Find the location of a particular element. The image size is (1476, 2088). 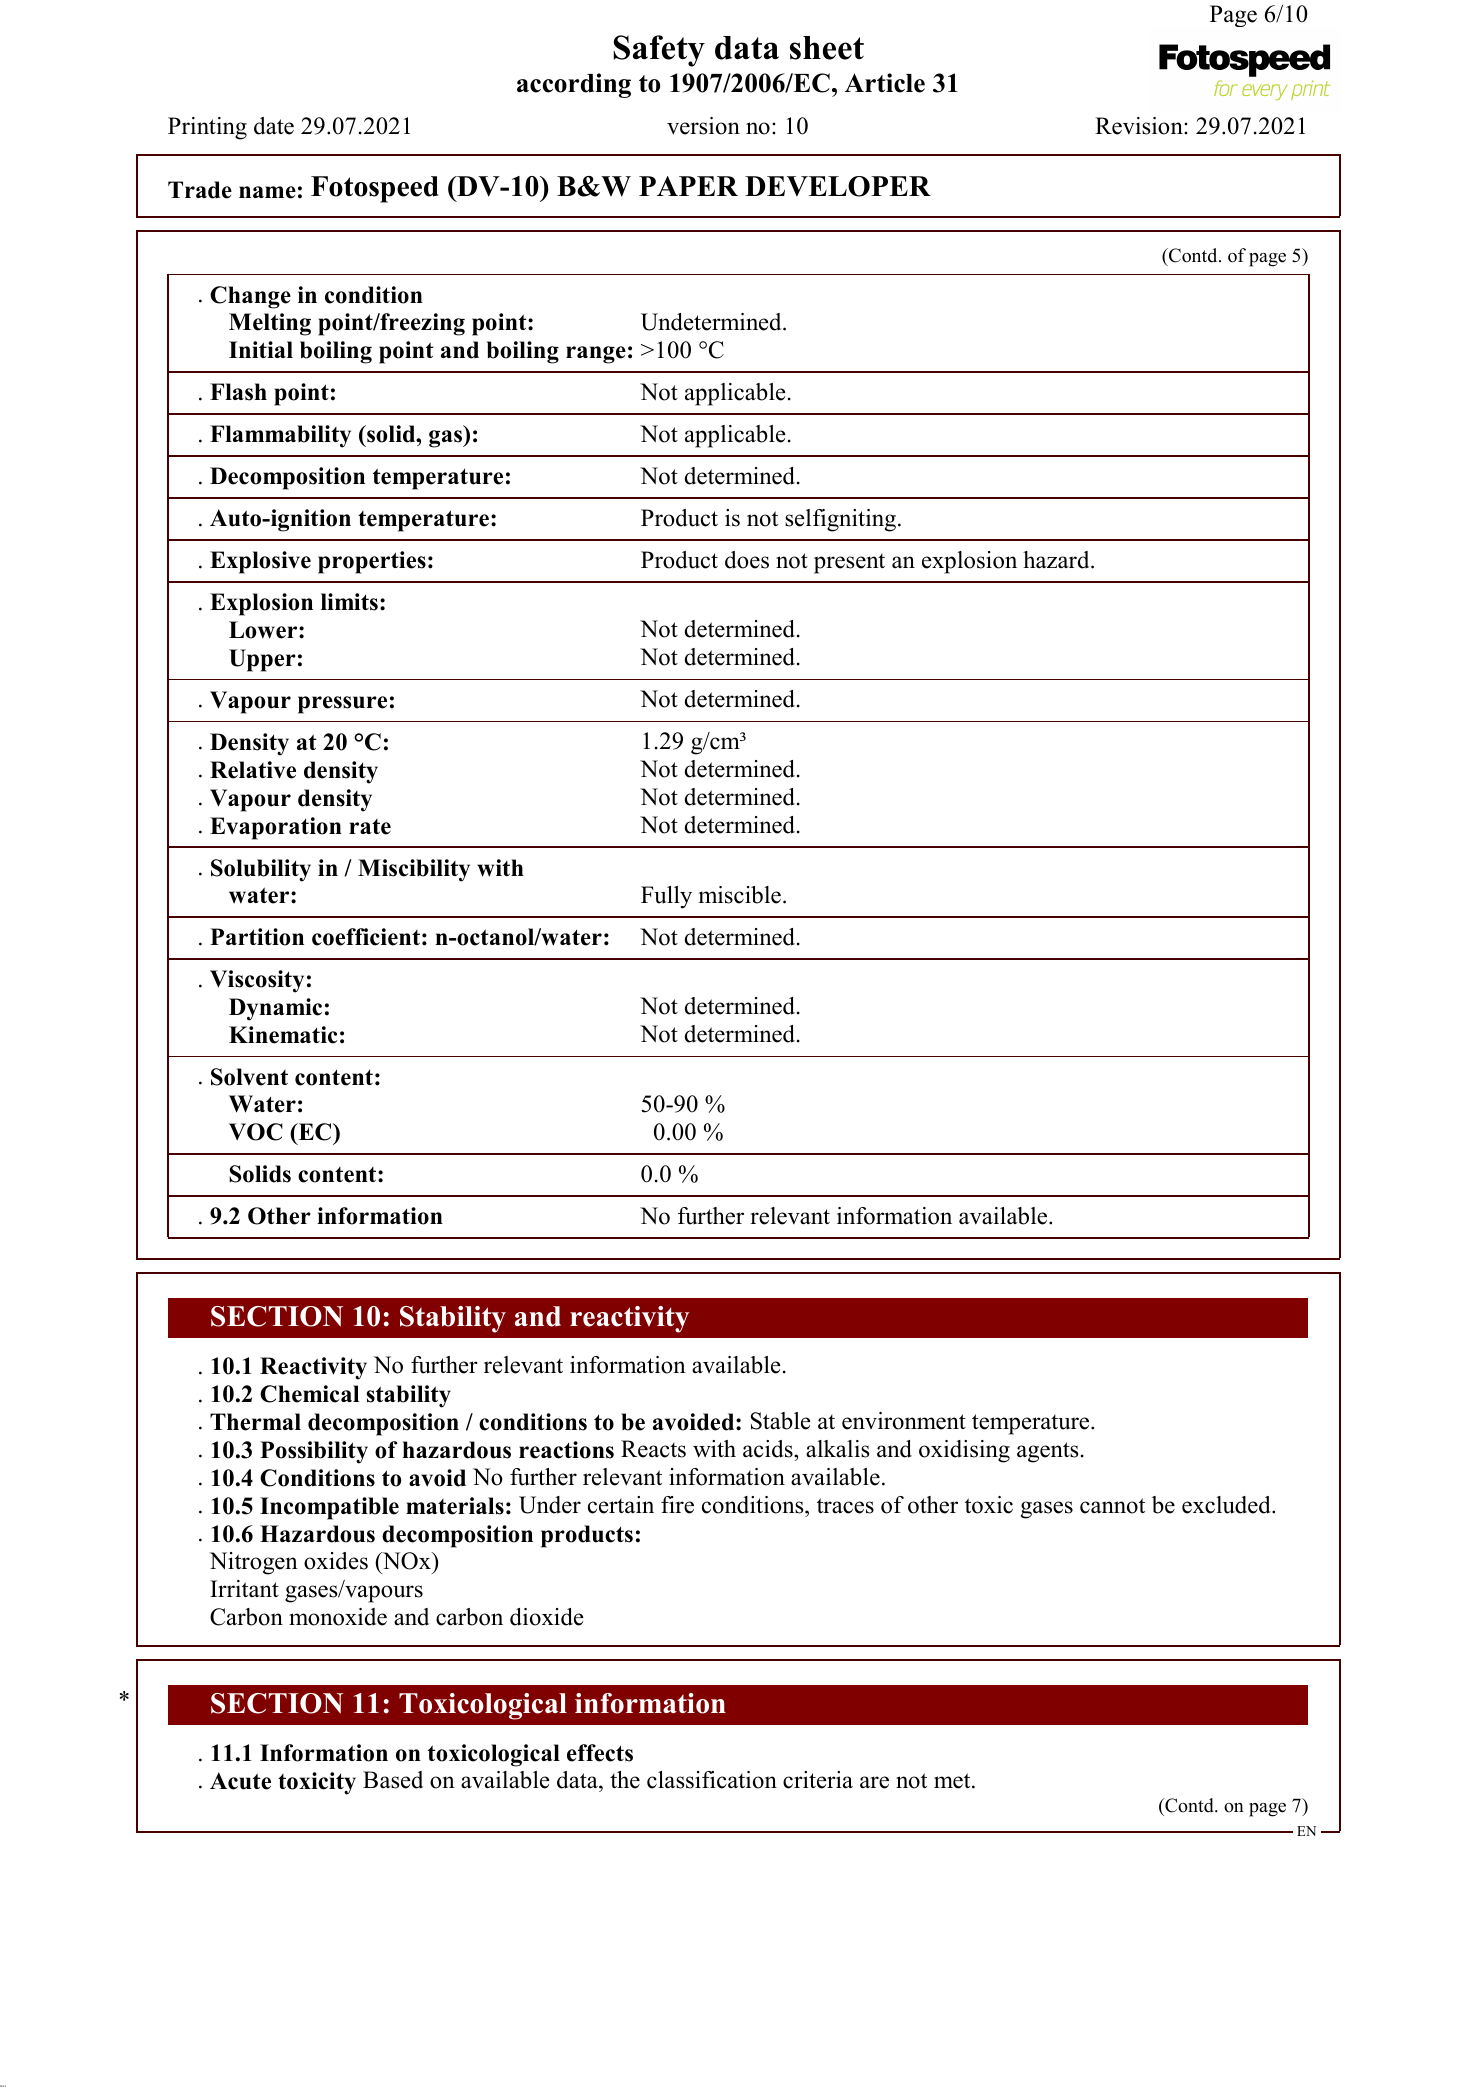

classification is located at coordinates (712, 1780).
